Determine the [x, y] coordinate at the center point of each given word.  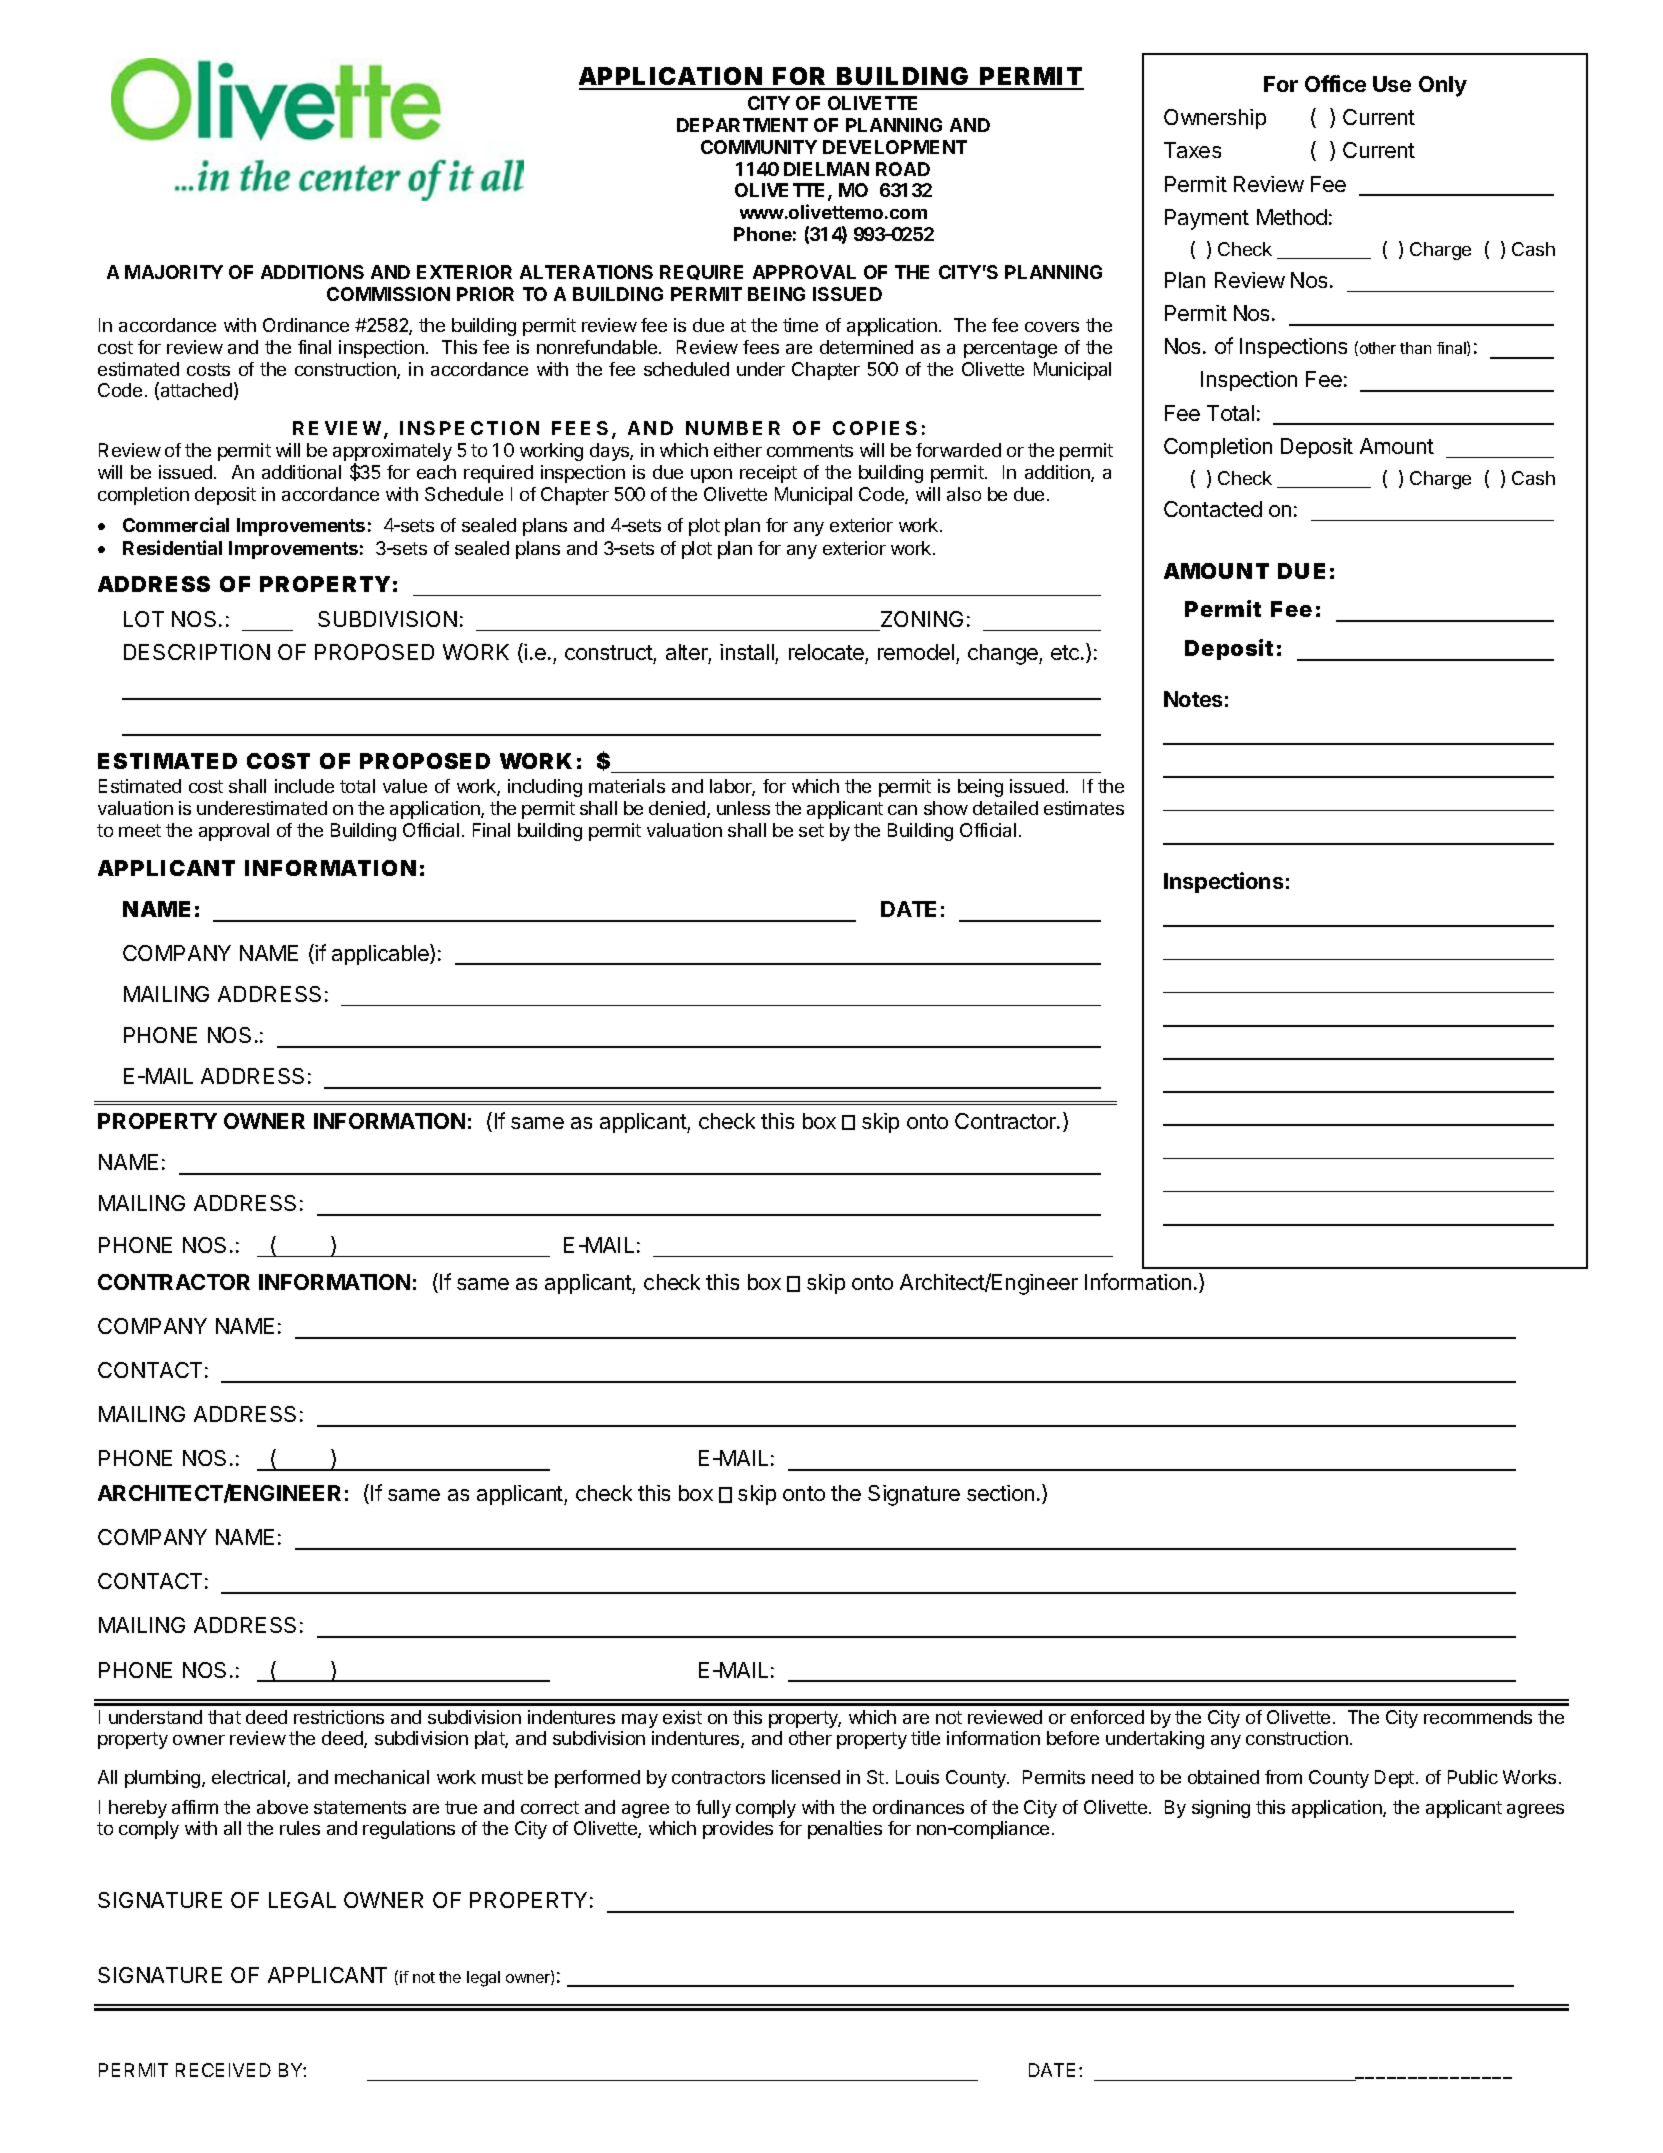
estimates [1084, 808]
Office [1335, 83]
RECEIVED [223, 2070]
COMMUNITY [759, 147]
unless [743, 808]
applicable [381, 954]
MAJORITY [174, 272]
